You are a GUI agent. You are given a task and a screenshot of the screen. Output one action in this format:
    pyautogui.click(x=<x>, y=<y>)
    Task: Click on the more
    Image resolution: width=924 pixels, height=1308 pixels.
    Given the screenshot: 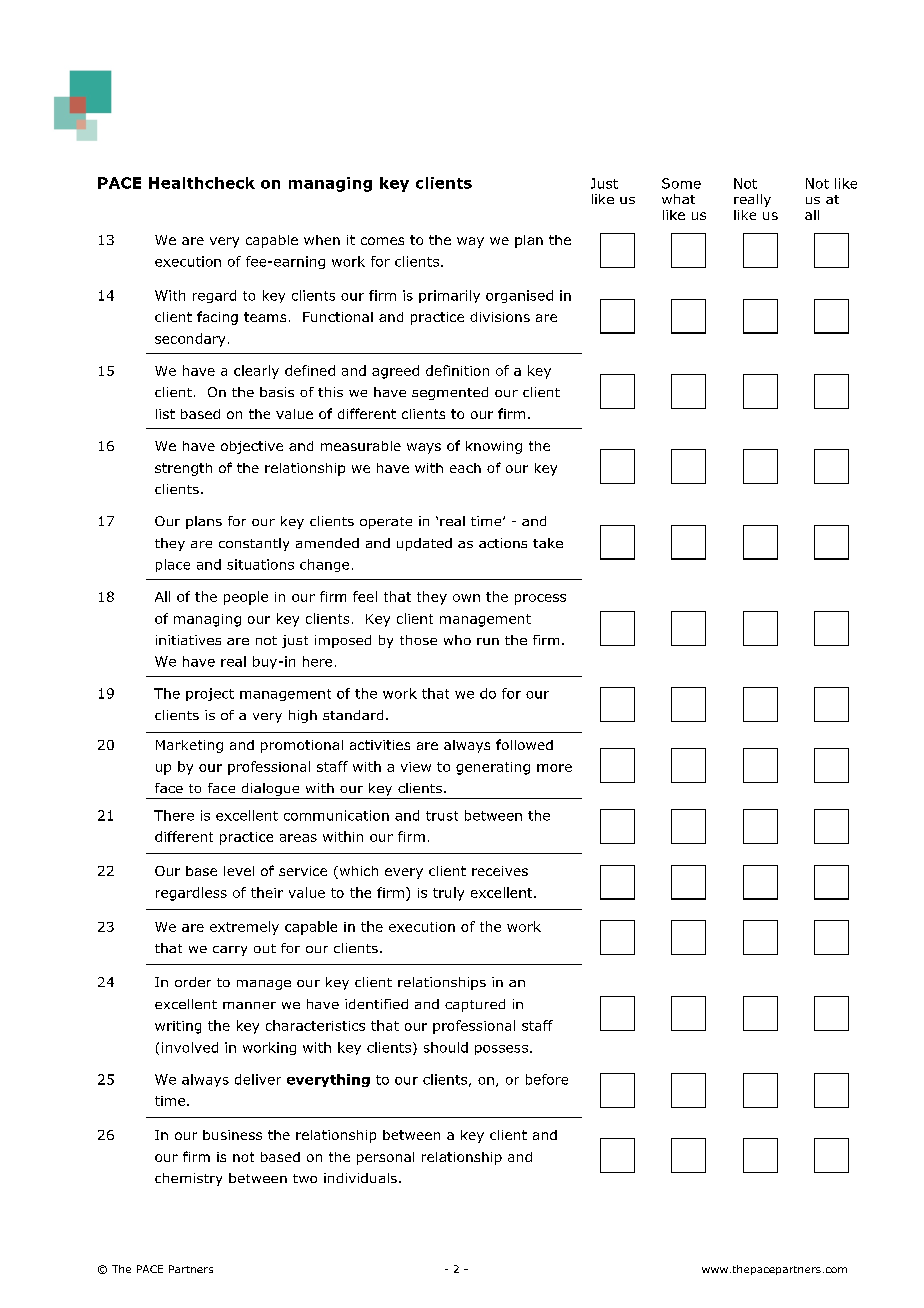 What is the action you would take?
    pyautogui.click(x=554, y=768)
